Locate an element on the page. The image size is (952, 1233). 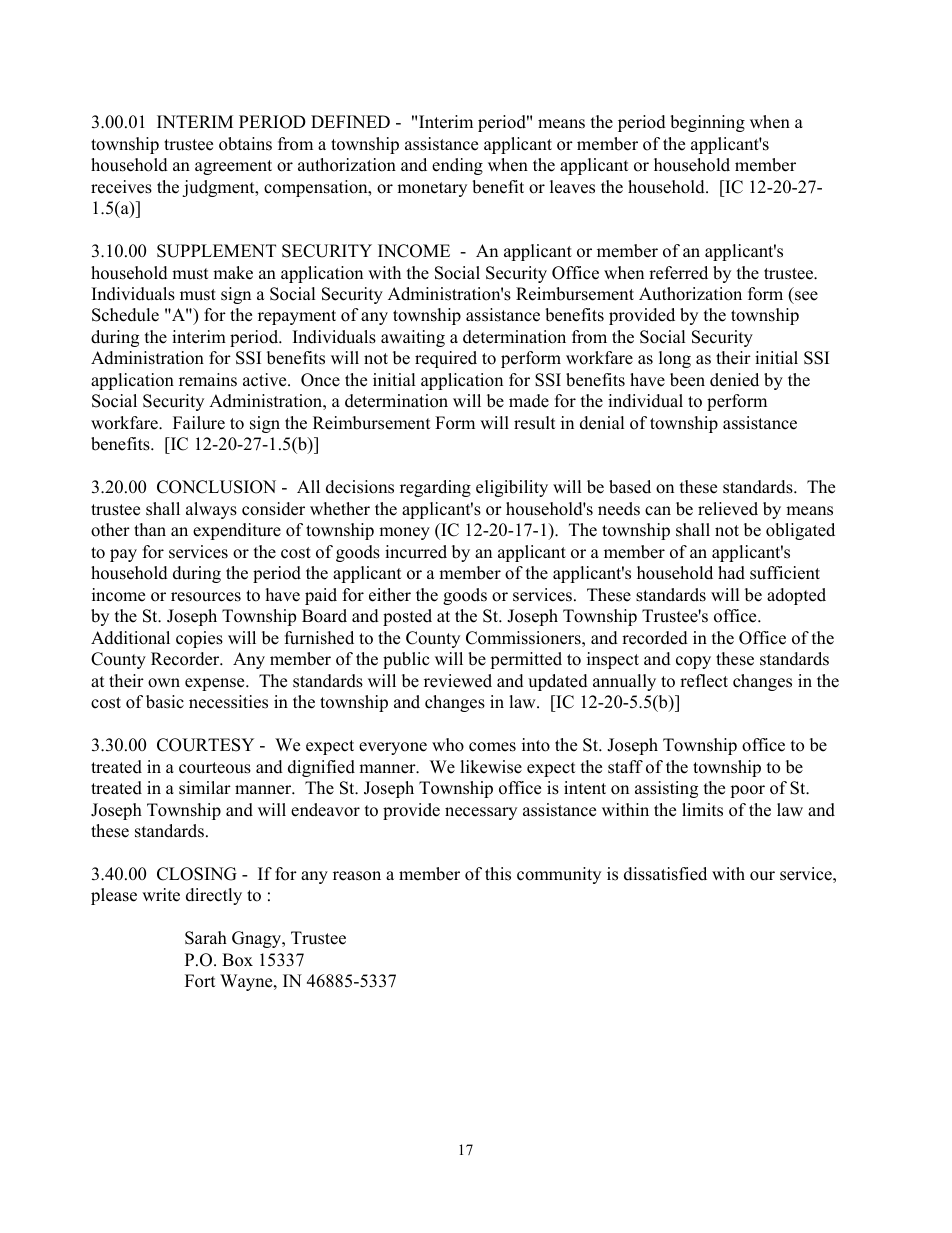
beginning is located at coordinates (707, 123).
